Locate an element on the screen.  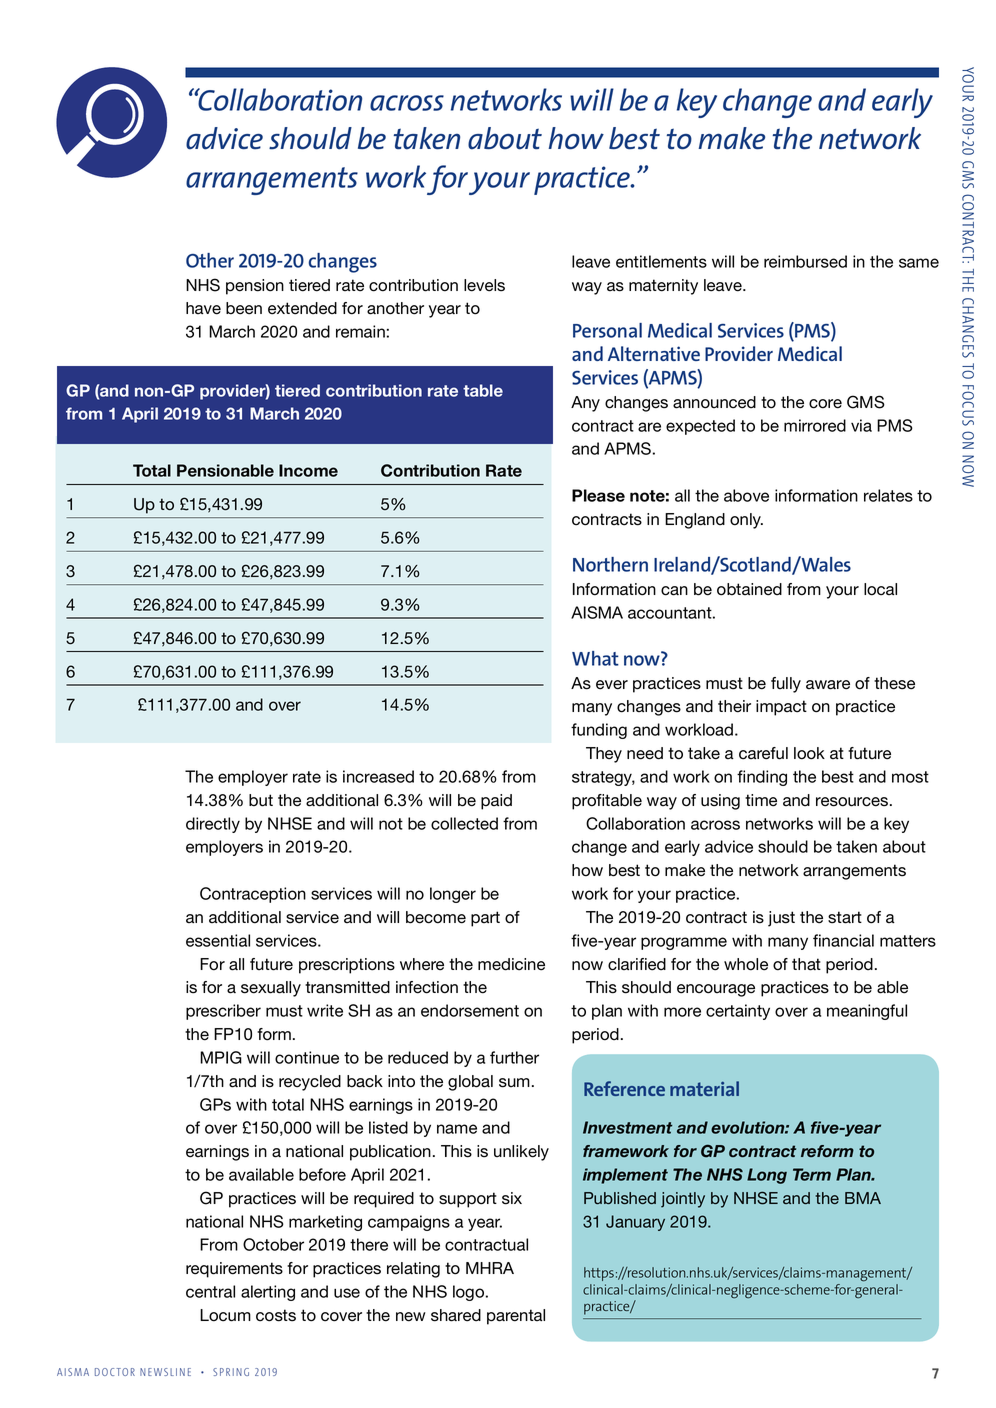
medicine is located at coordinates (511, 964).
